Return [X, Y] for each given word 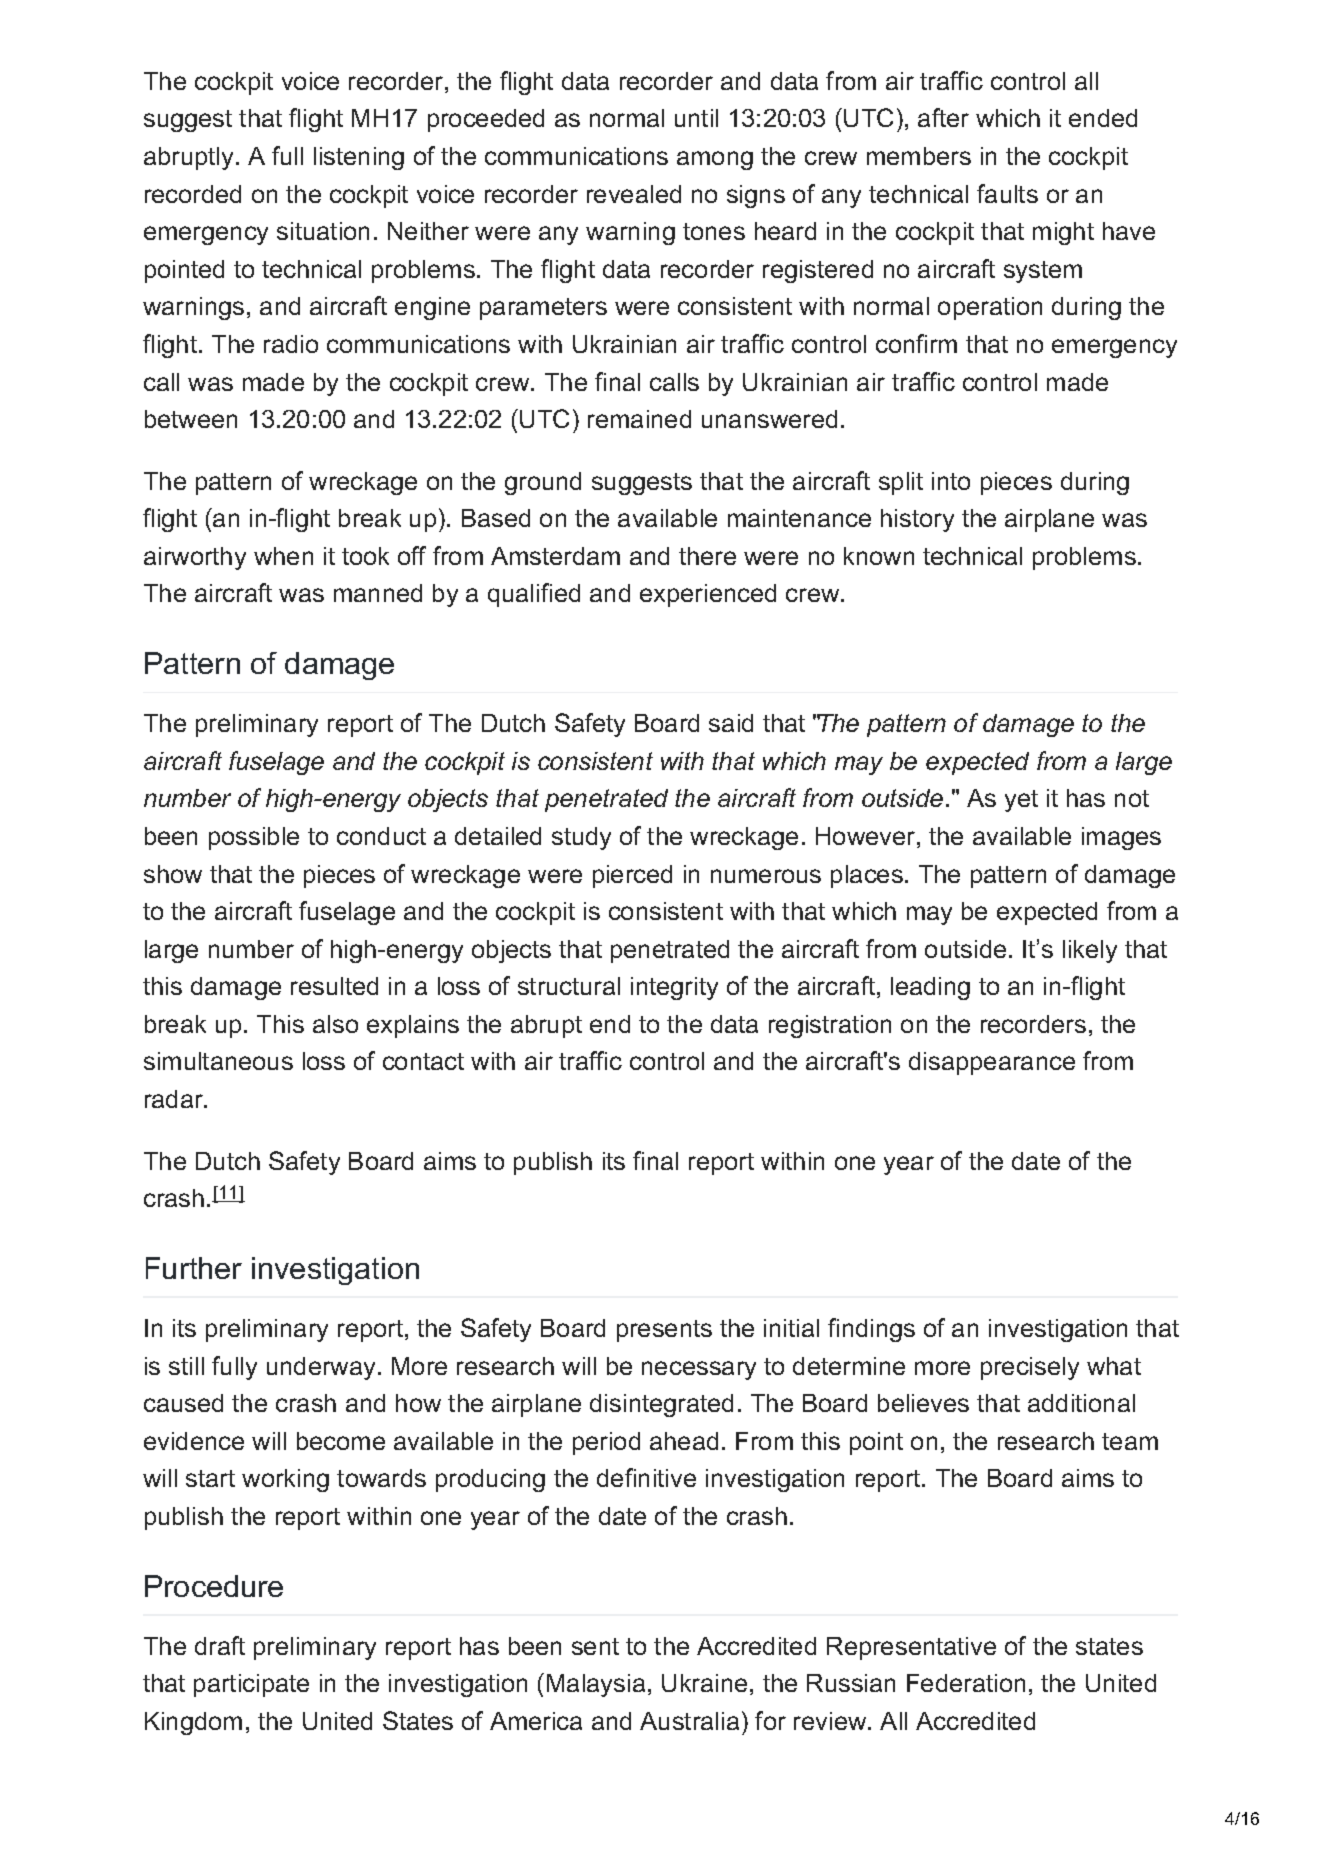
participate [251, 1685]
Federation [966, 1683]
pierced [632, 876]
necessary [699, 1370]
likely [1090, 951]
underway [323, 1368]
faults [1007, 193]
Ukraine [704, 1683]
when [283, 556]
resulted [334, 986]
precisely [1030, 1368]
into [951, 481]
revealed [634, 194]
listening [359, 158]
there [707, 556]
